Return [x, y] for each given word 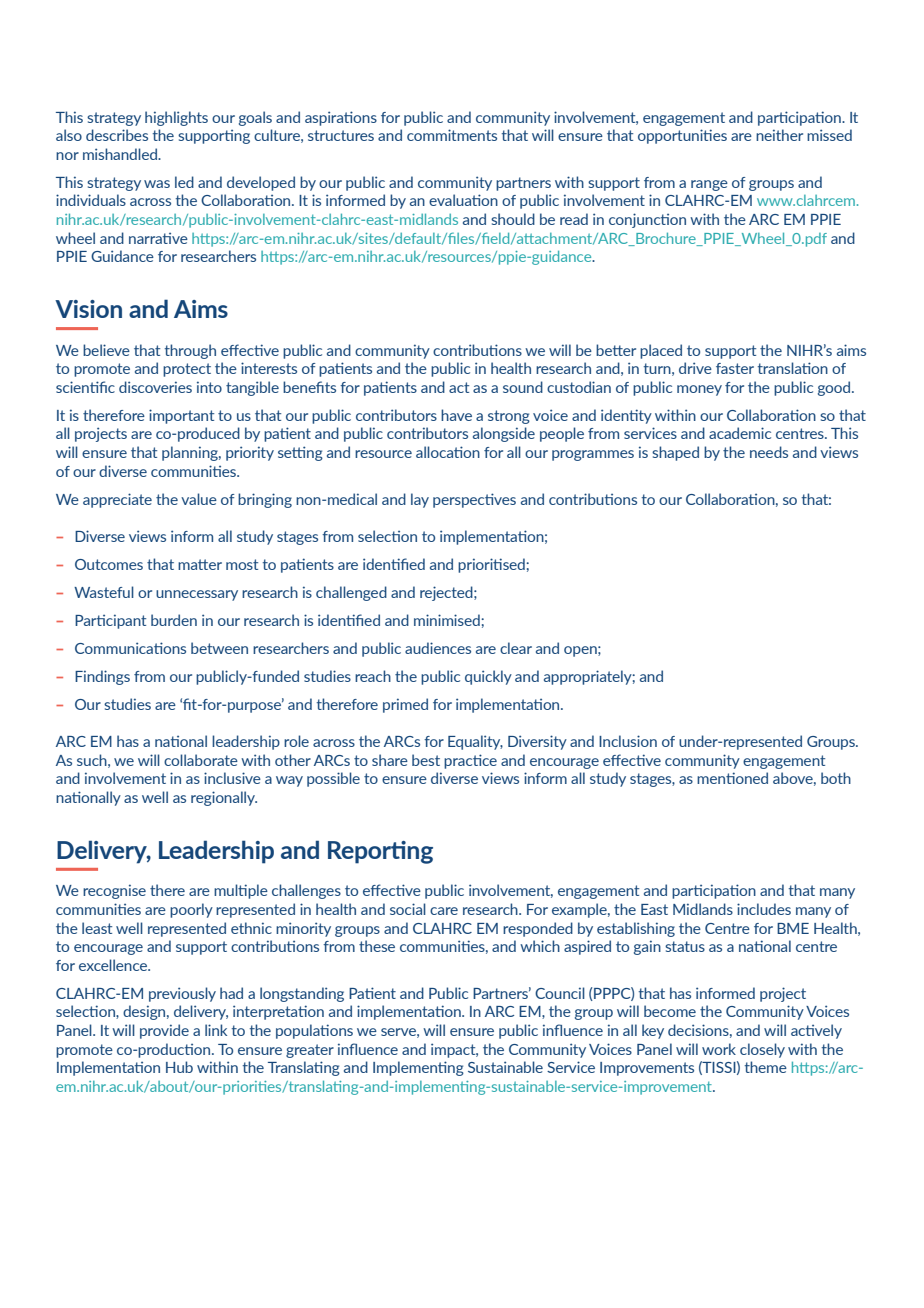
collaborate [201, 760]
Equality [475, 742]
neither [779, 135]
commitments [452, 135]
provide [164, 1031]
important [181, 416]
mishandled [121, 154]
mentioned [732, 778]
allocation [448, 452]
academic [740, 433]
